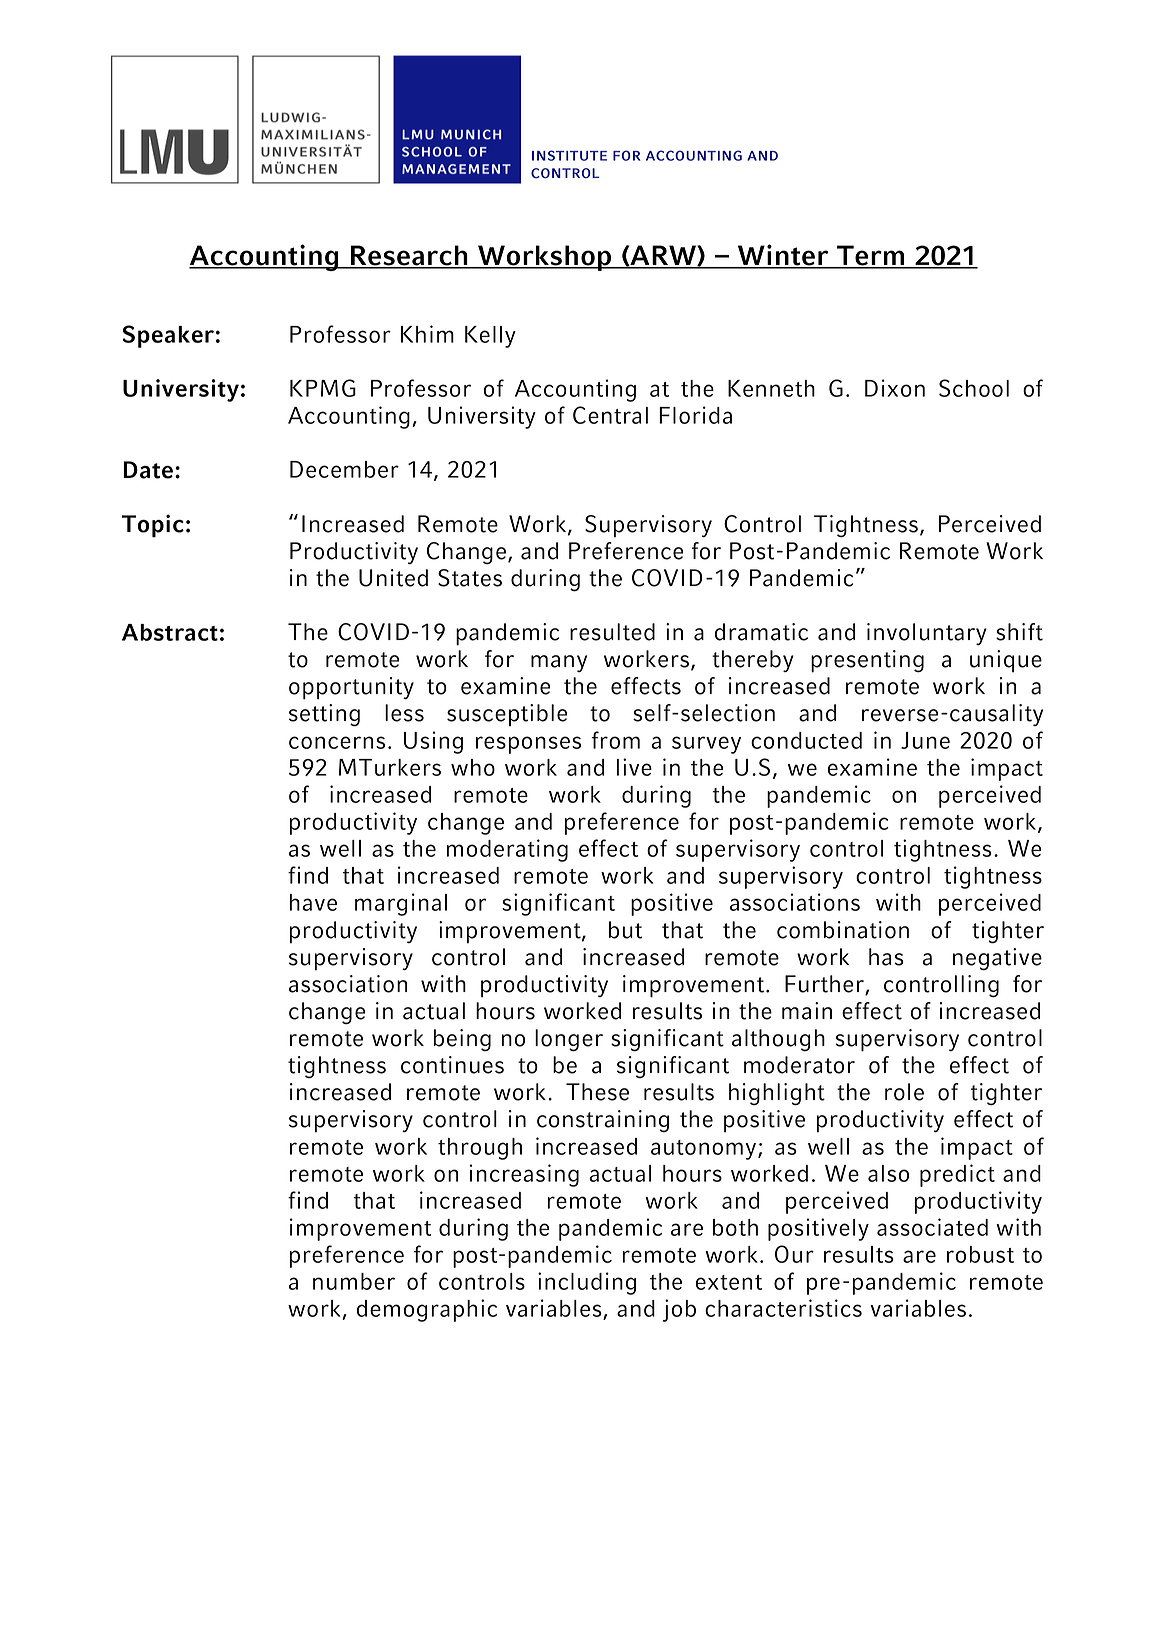 Image resolution: width=1167 pixels, height=1651 pixels. I want to click on Dixon, so click(895, 388).
